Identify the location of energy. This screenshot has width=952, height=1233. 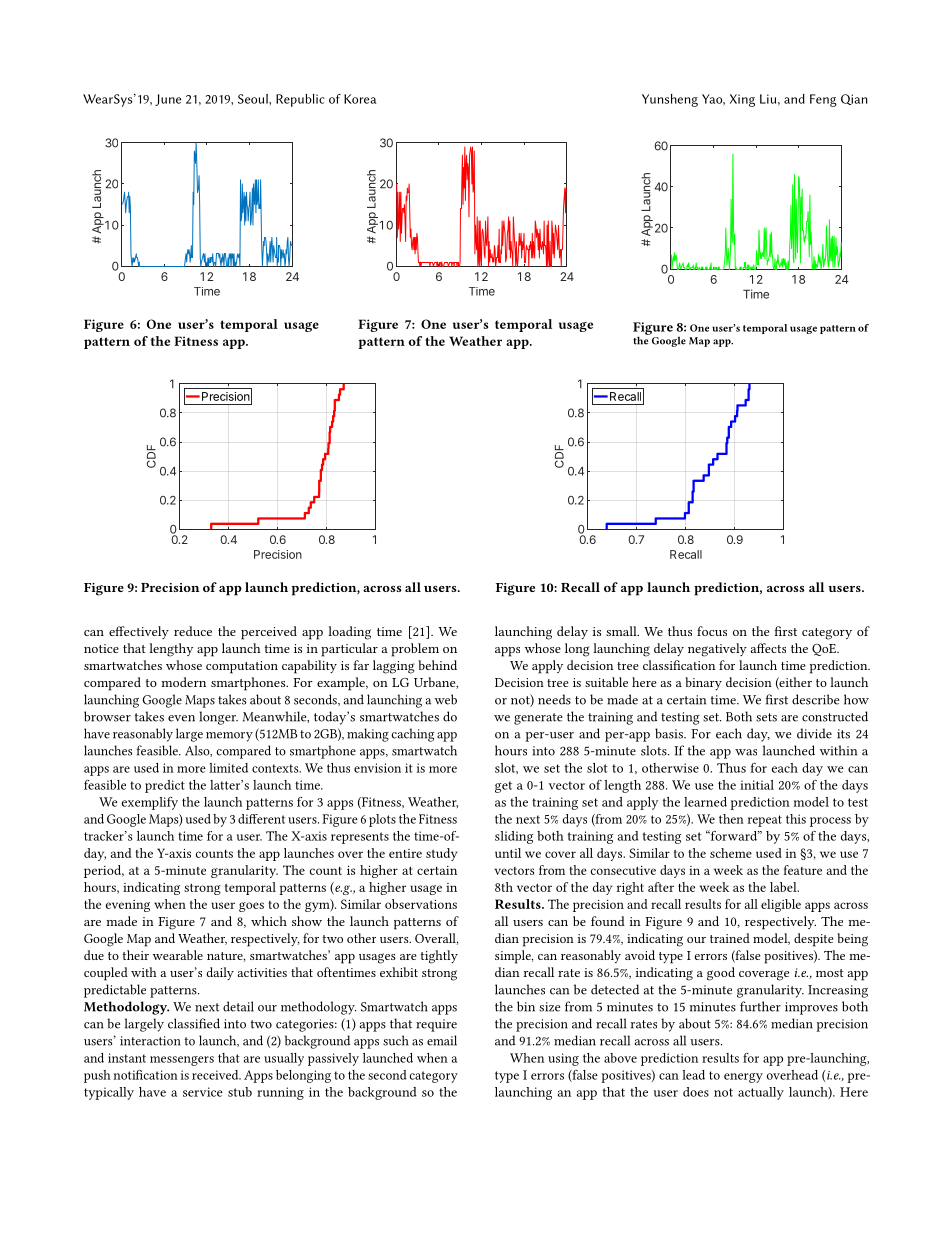
(743, 1078).
